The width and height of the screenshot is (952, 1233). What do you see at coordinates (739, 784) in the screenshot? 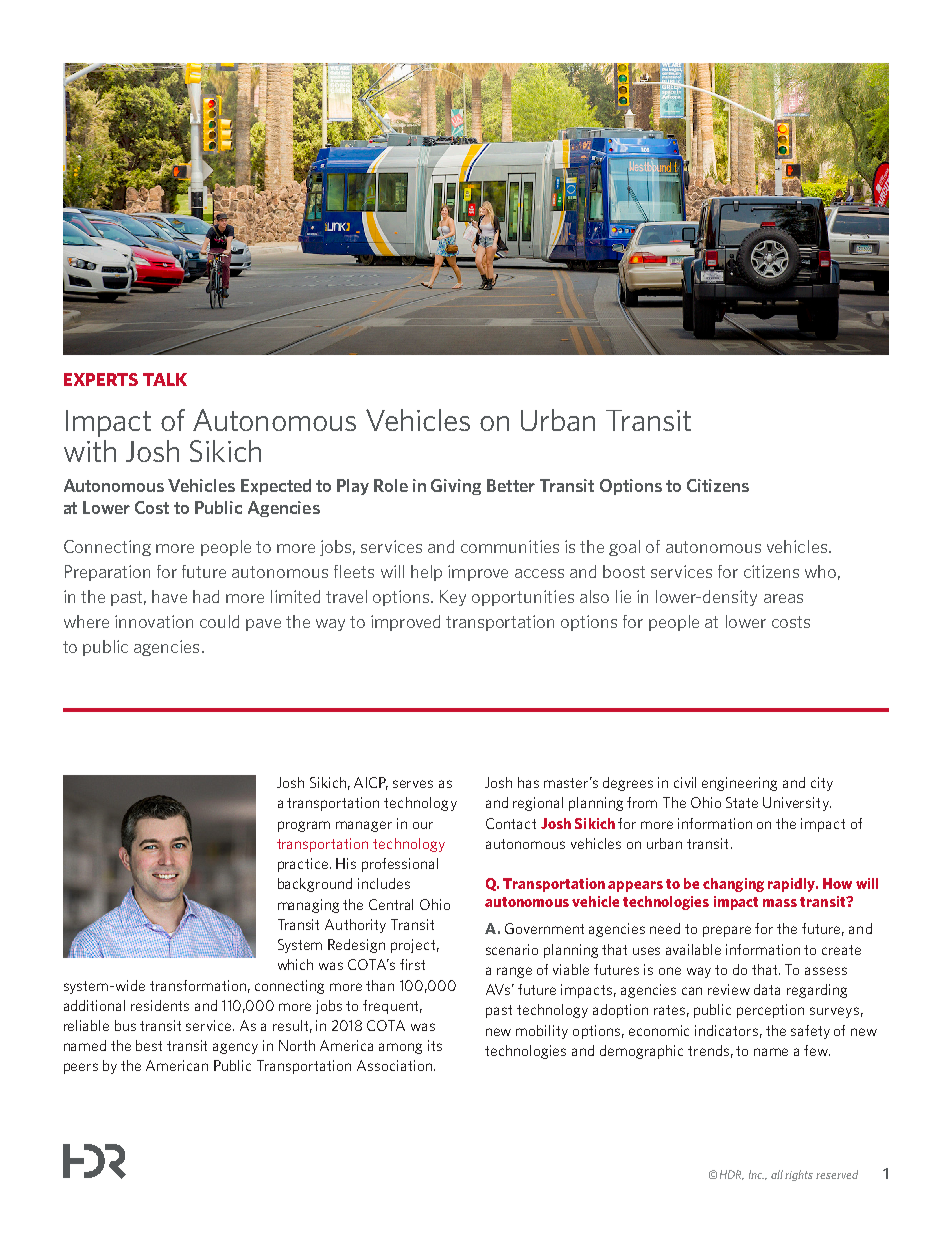
I see `engineering` at bounding box center [739, 784].
